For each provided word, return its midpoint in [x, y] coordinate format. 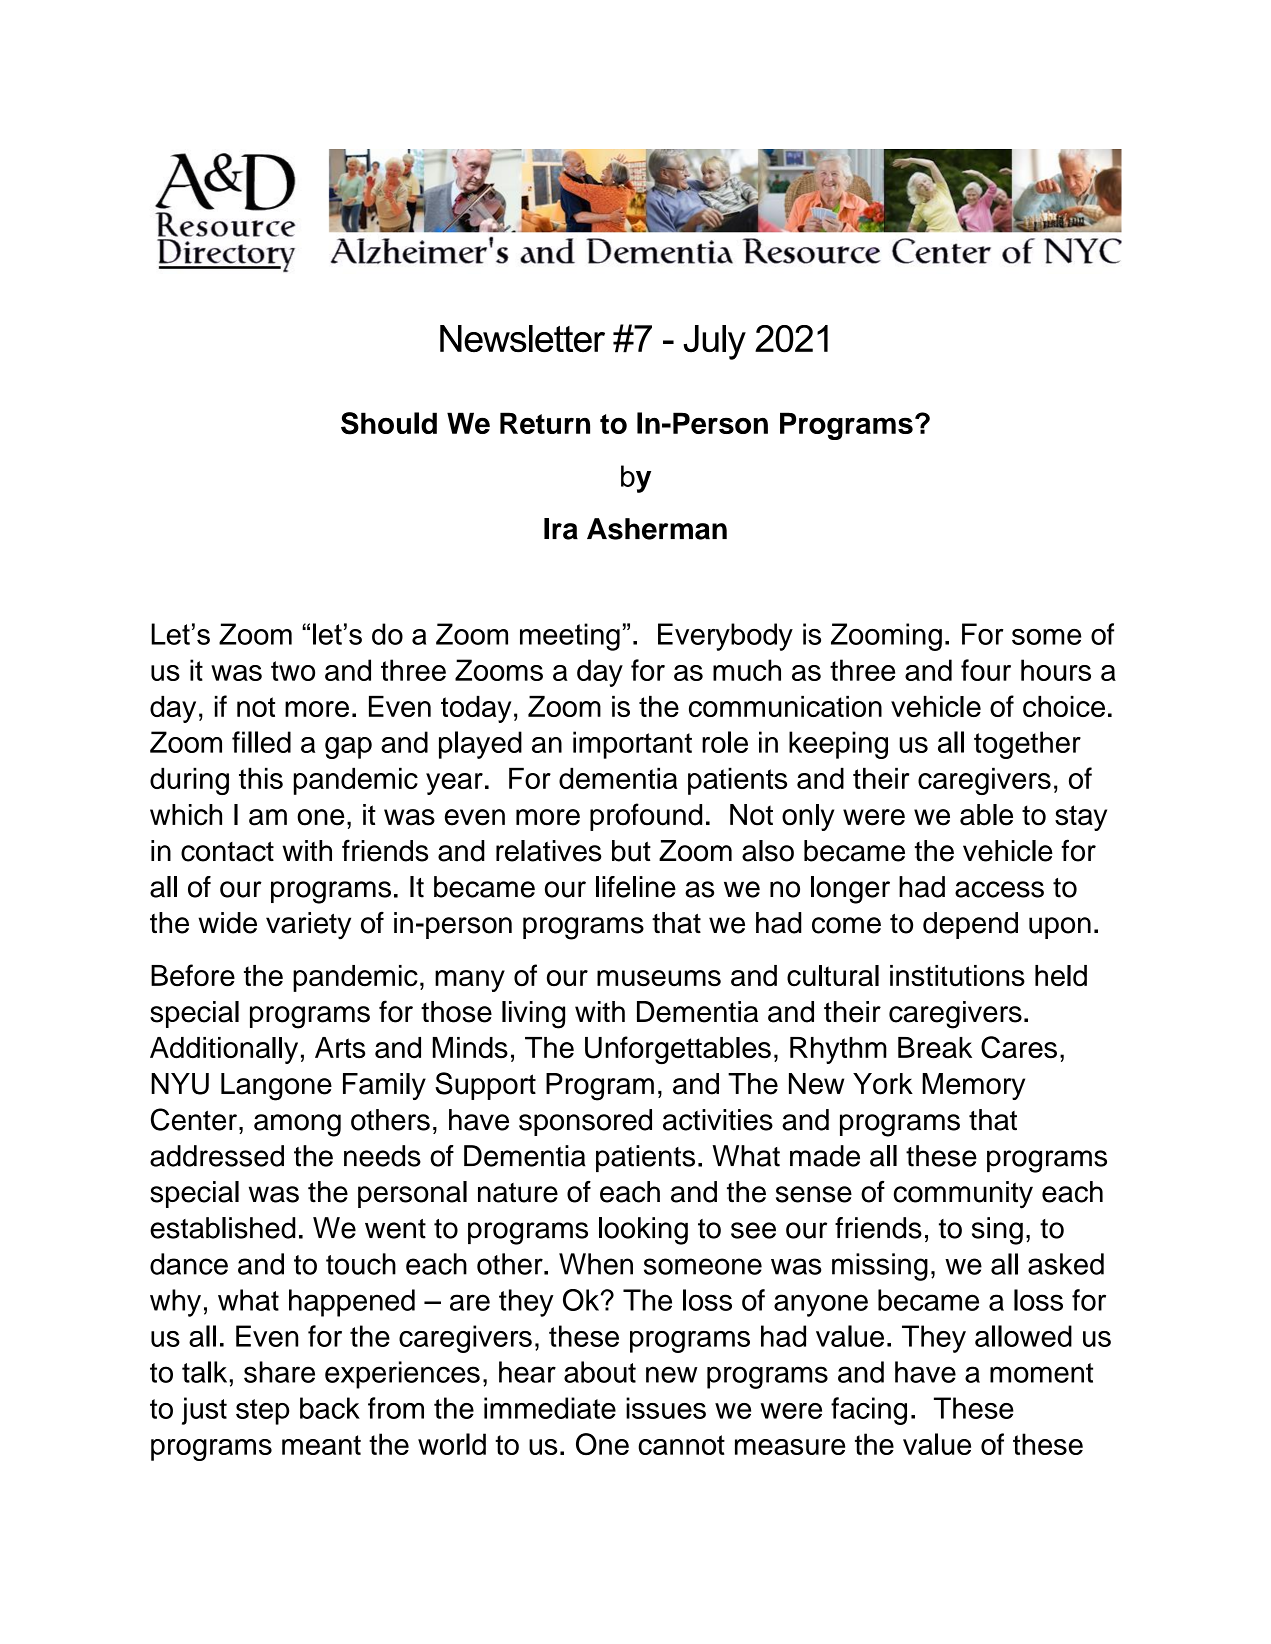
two [293, 671]
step [262, 1412]
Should [389, 423]
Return [545, 423]
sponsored [585, 1122]
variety [308, 925]
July [715, 342]
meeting [570, 637]
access [999, 889]
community [963, 1195]
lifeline [636, 887]
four [986, 670]
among [297, 1125]
